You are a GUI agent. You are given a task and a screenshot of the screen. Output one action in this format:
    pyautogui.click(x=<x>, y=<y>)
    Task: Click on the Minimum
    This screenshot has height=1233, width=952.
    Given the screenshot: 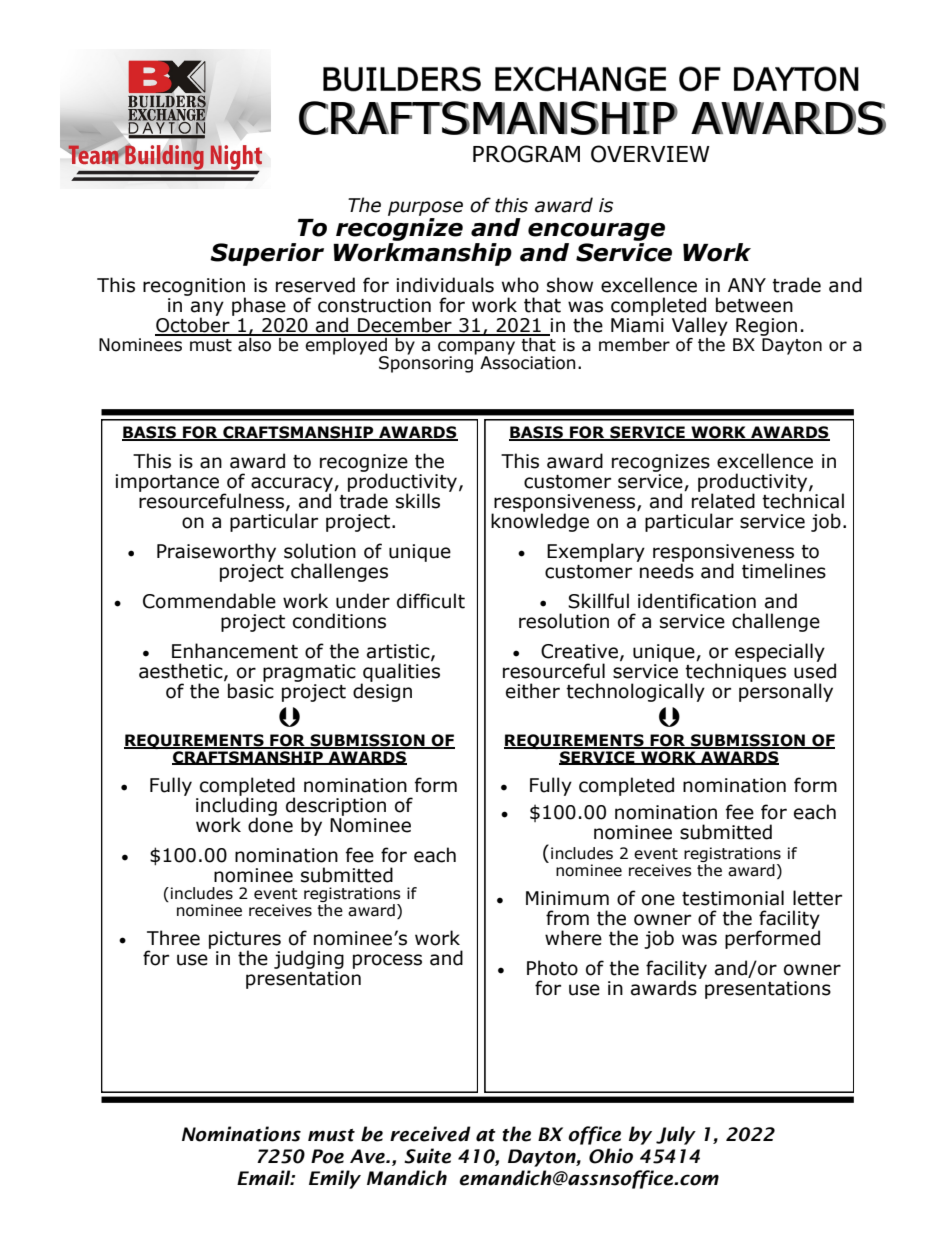 What is the action you would take?
    pyautogui.click(x=567, y=898)
